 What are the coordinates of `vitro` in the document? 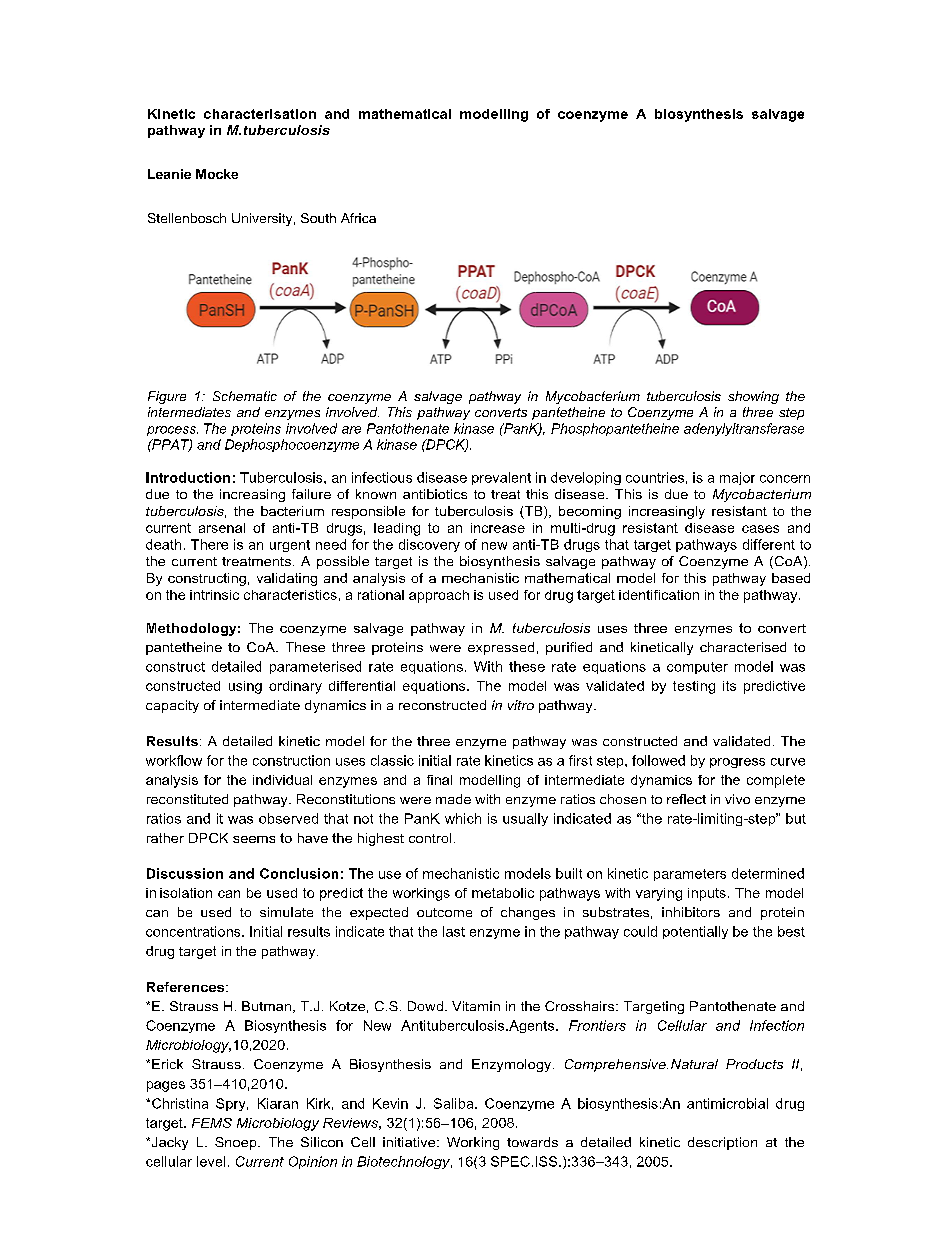 It's located at (521, 705).
